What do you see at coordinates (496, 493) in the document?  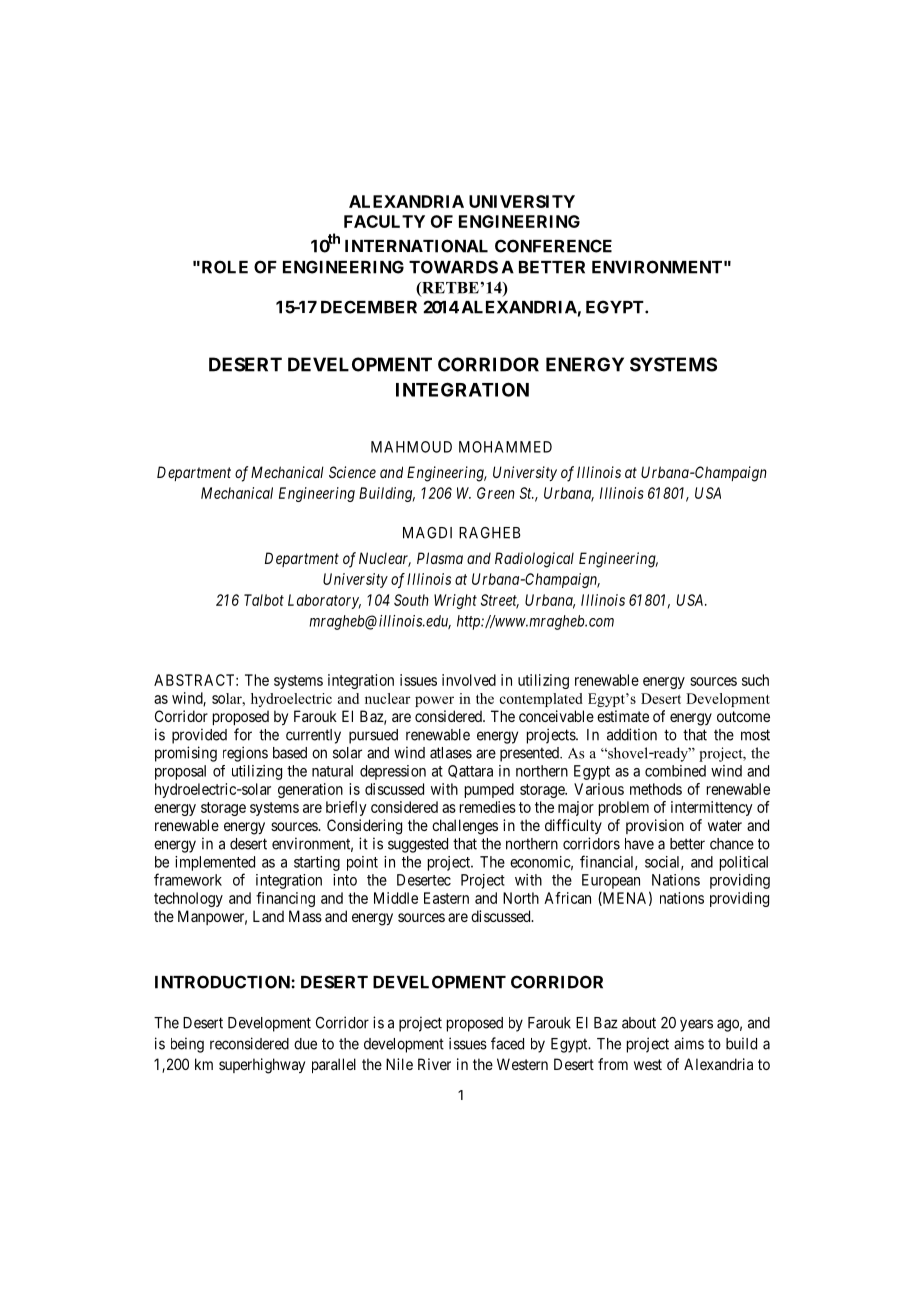 I see `Green` at bounding box center [496, 493].
